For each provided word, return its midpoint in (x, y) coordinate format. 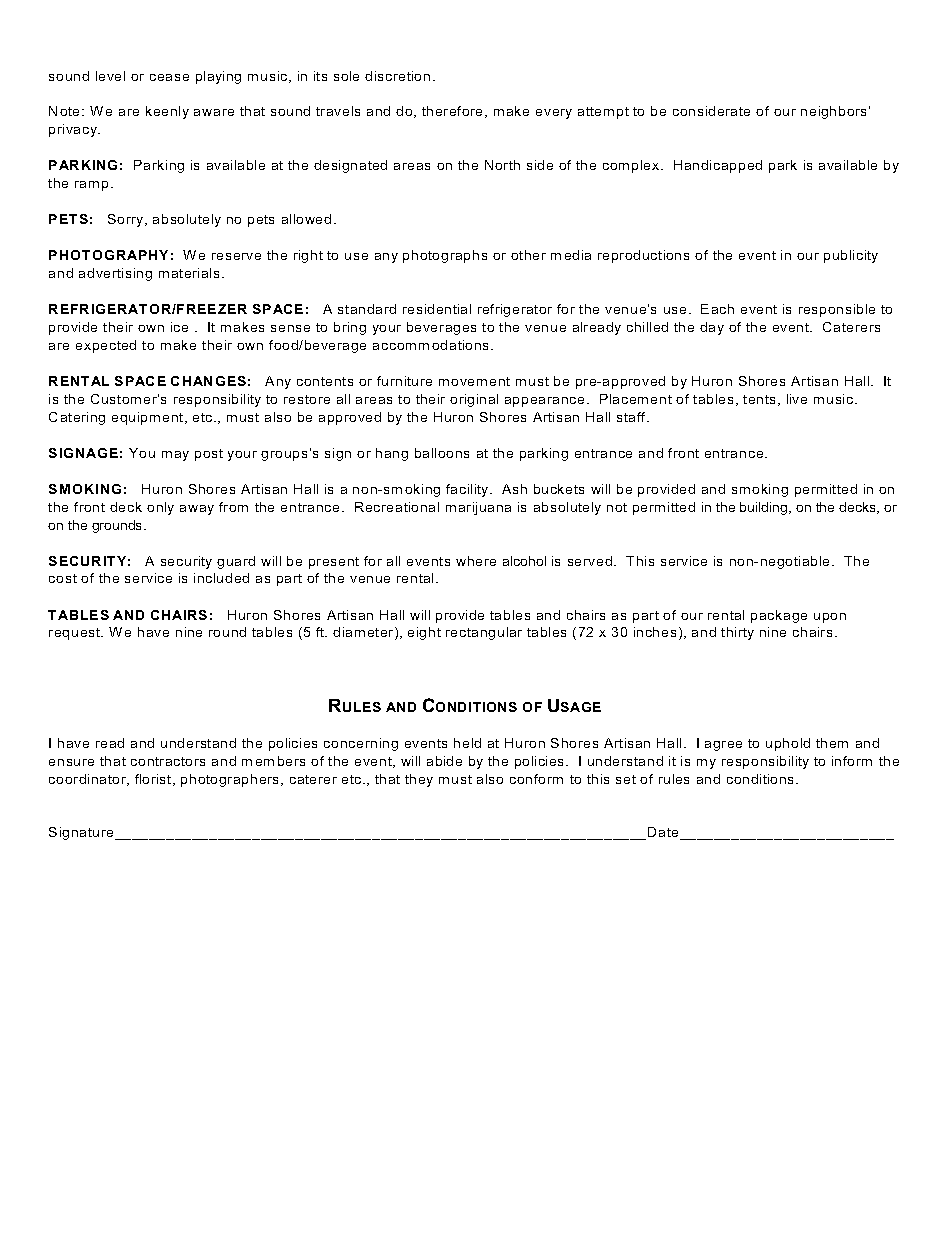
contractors (168, 761)
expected (106, 346)
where (476, 561)
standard (367, 309)
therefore (454, 112)
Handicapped (718, 166)
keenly (167, 112)
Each (717, 309)
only (160, 508)
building (765, 508)
